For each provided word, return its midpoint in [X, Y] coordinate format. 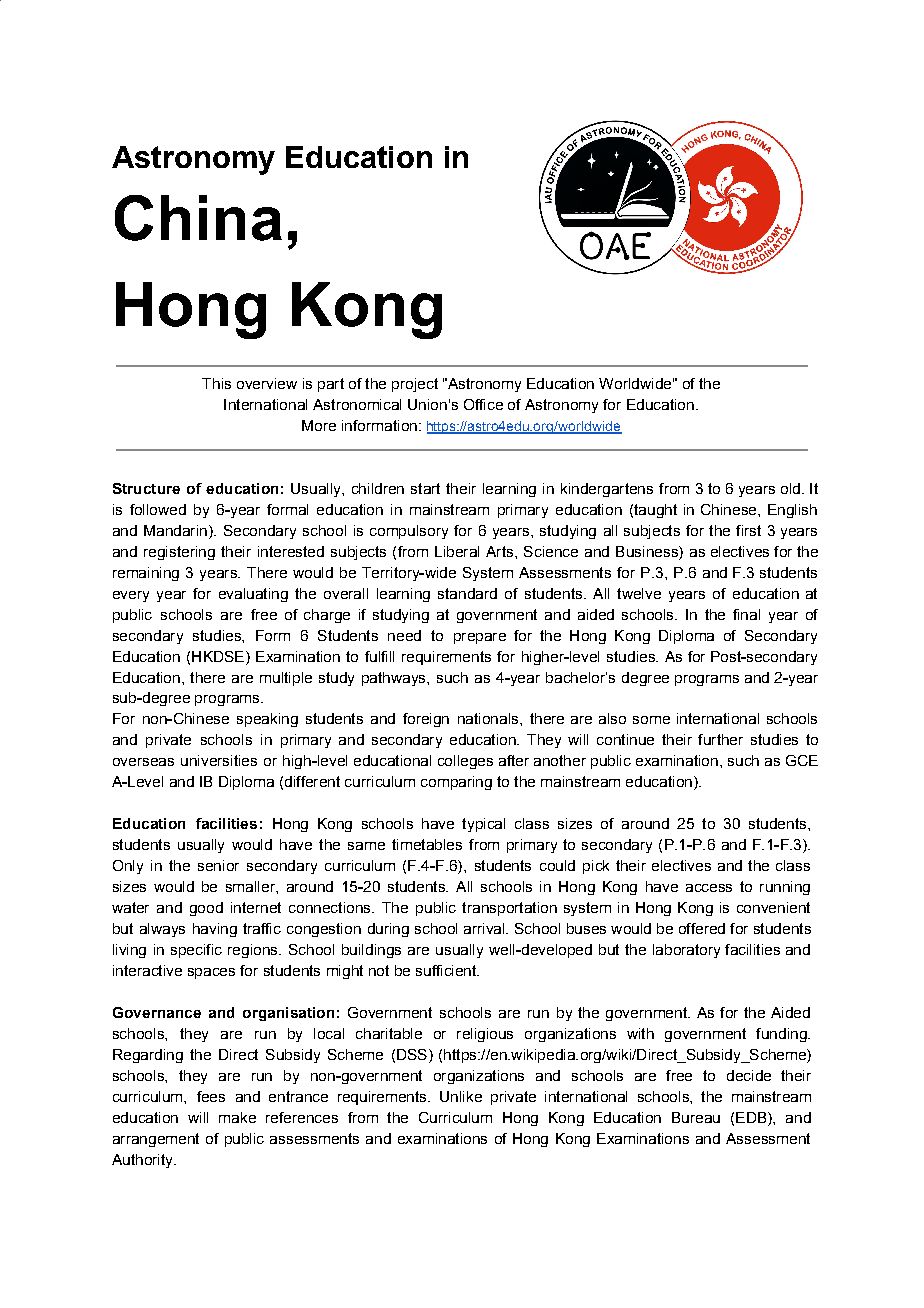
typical [483, 825]
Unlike [461, 1096]
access [709, 888]
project [415, 385]
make [237, 1117]
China [198, 218]
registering [179, 553]
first [748, 530]
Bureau [696, 1117]
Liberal [457, 551]
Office [483, 404]
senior [218, 865]
